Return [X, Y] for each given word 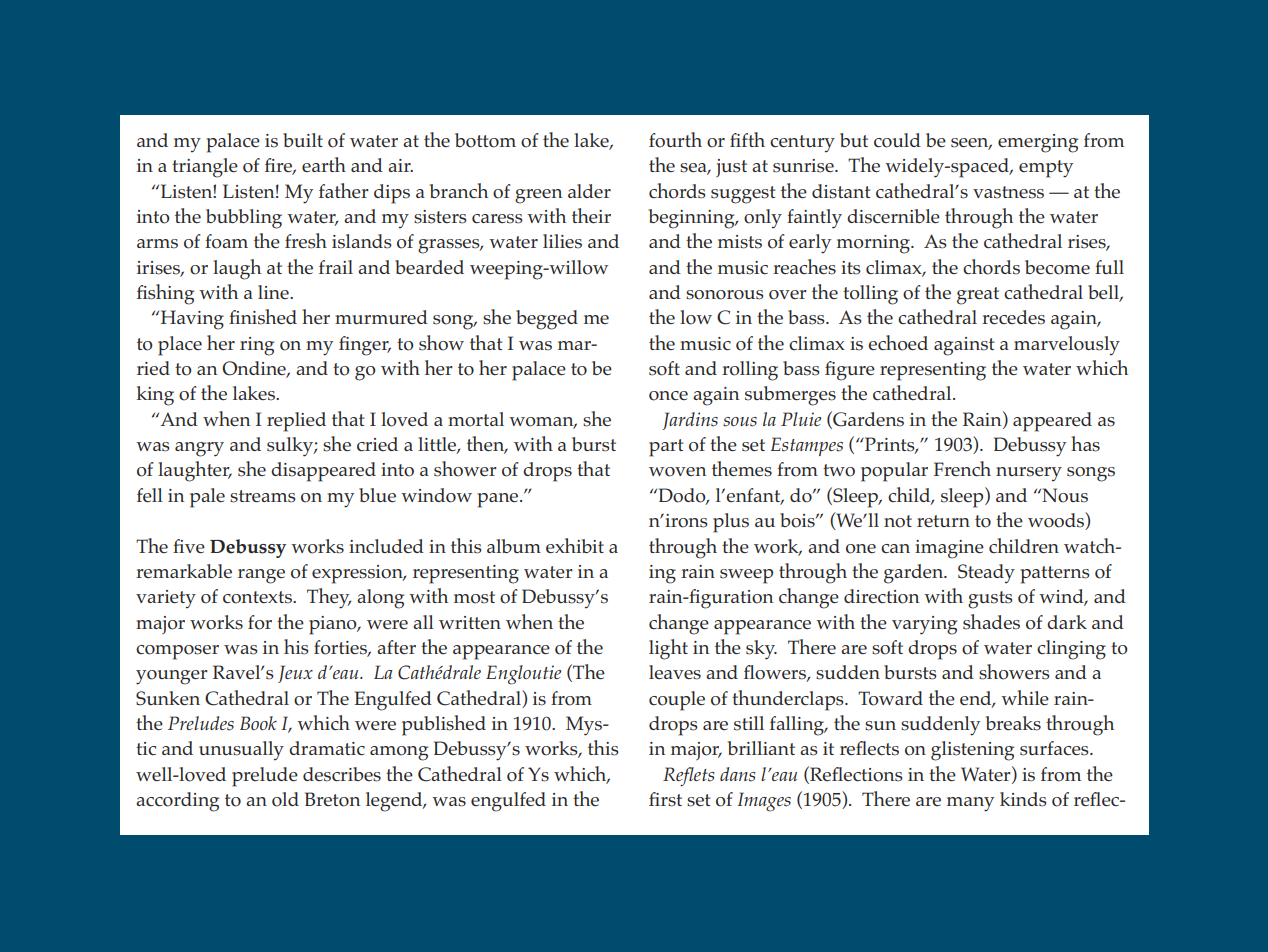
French [962, 468]
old [285, 799]
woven [678, 472]
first [665, 799]
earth [324, 164]
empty [1046, 169]
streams [263, 496]
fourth [675, 140]
